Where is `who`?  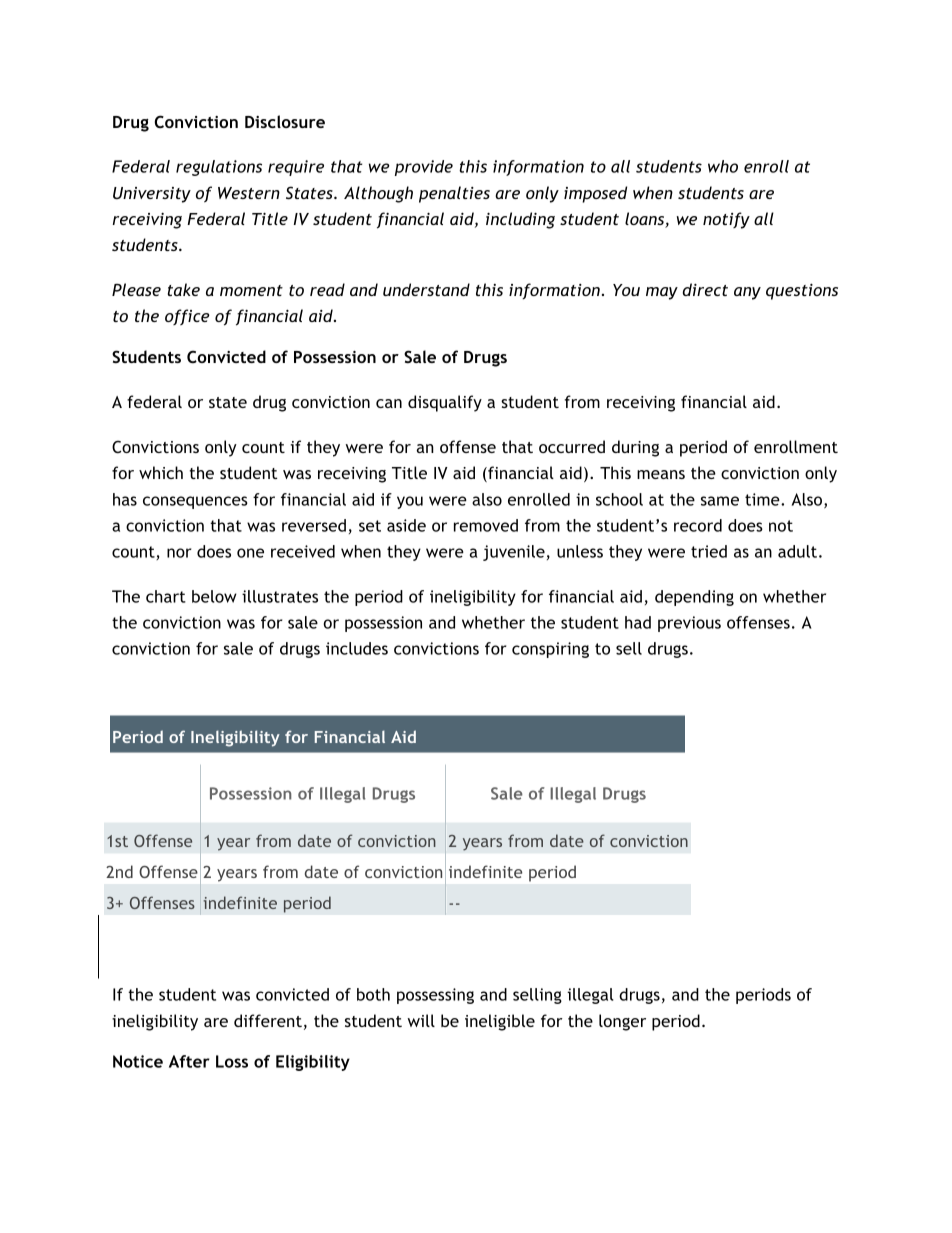 who is located at coordinates (723, 166).
